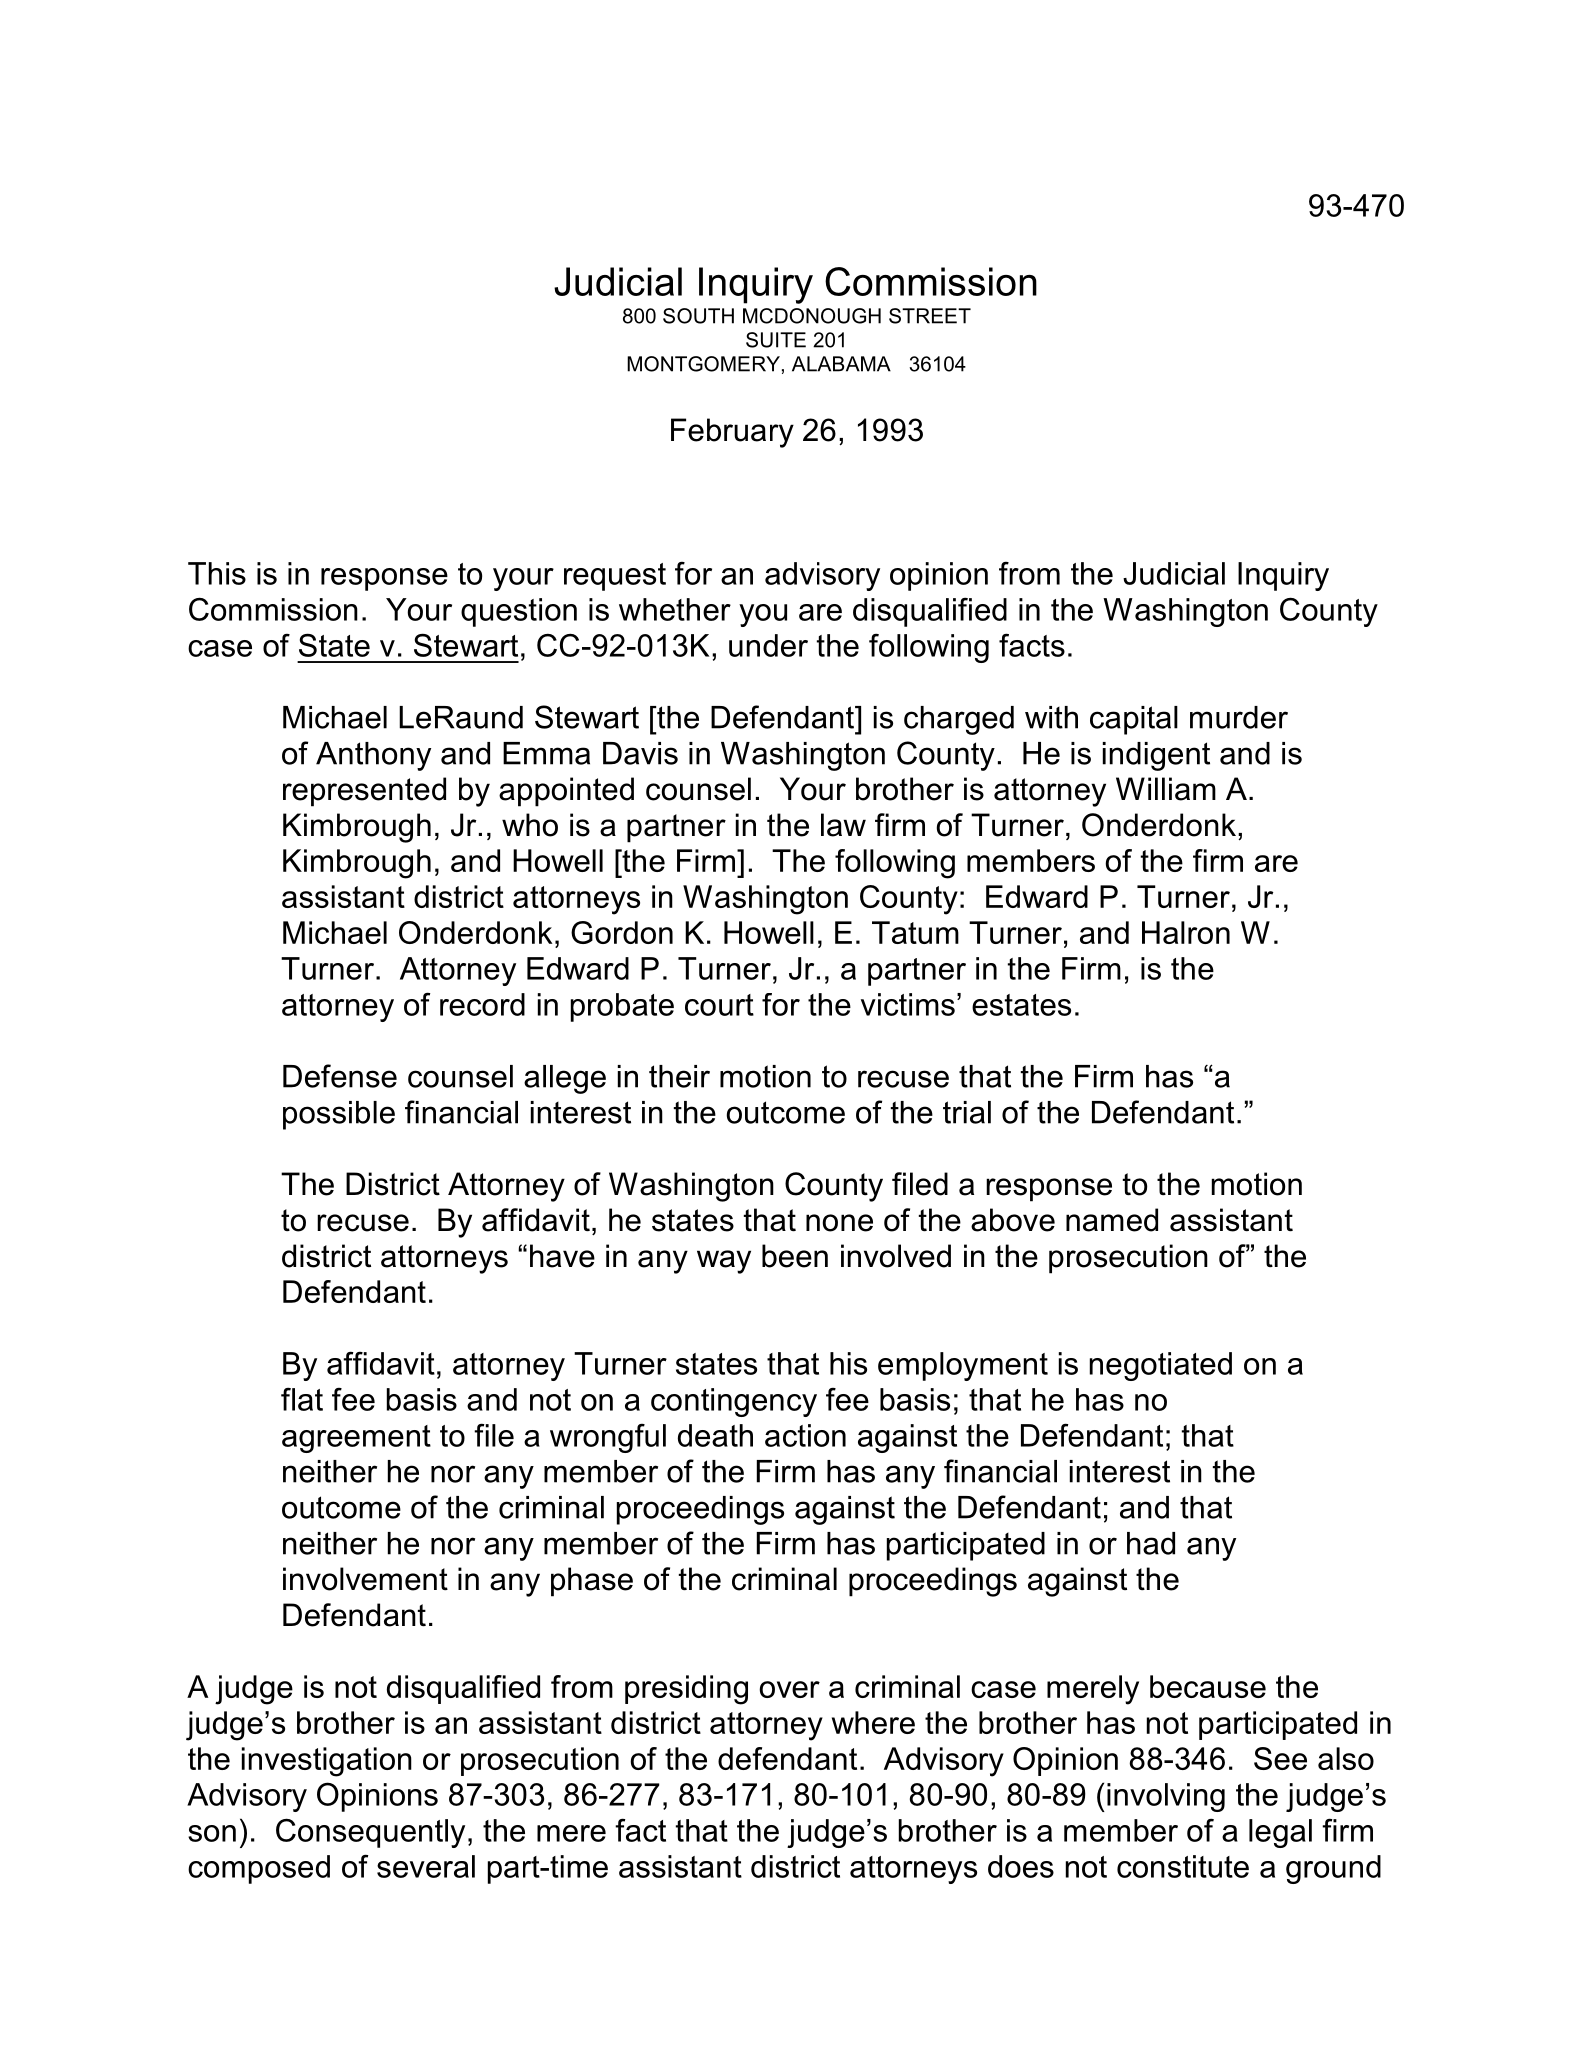  Describe the element at coordinates (1112, 1220) in the document. I see `named` at that location.
